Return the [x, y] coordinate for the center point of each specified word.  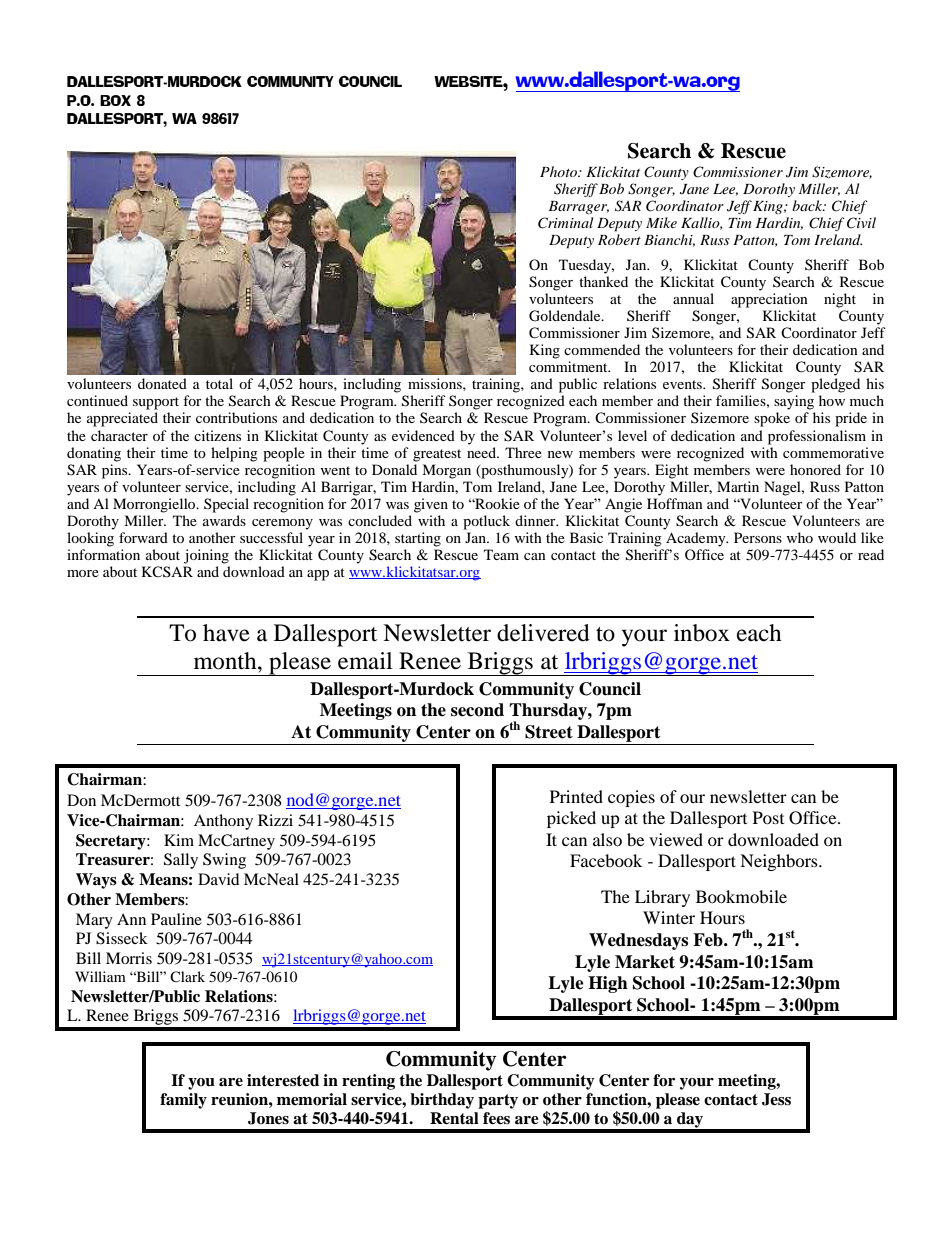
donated [162, 383]
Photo [559, 171]
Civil [861, 223]
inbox [702, 633]
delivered [543, 633]
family [183, 1101]
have [226, 633]
